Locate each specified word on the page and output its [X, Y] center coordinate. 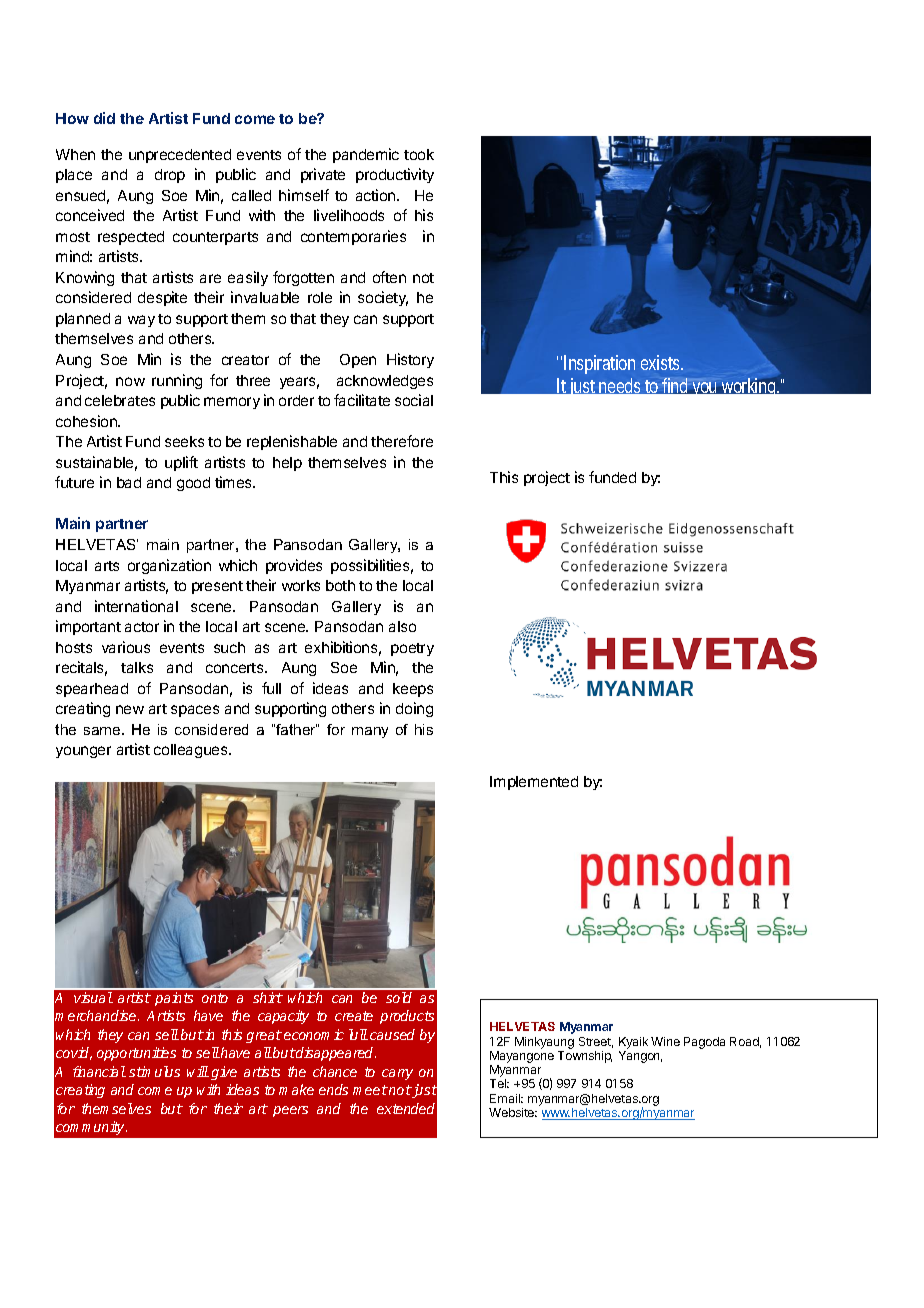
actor [142, 627]
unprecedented [180, 156]
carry [397, 1074]
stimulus [154, 1071]
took [419, 154]
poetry [412, 649]
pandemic [366, 155]
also [402, 626]
